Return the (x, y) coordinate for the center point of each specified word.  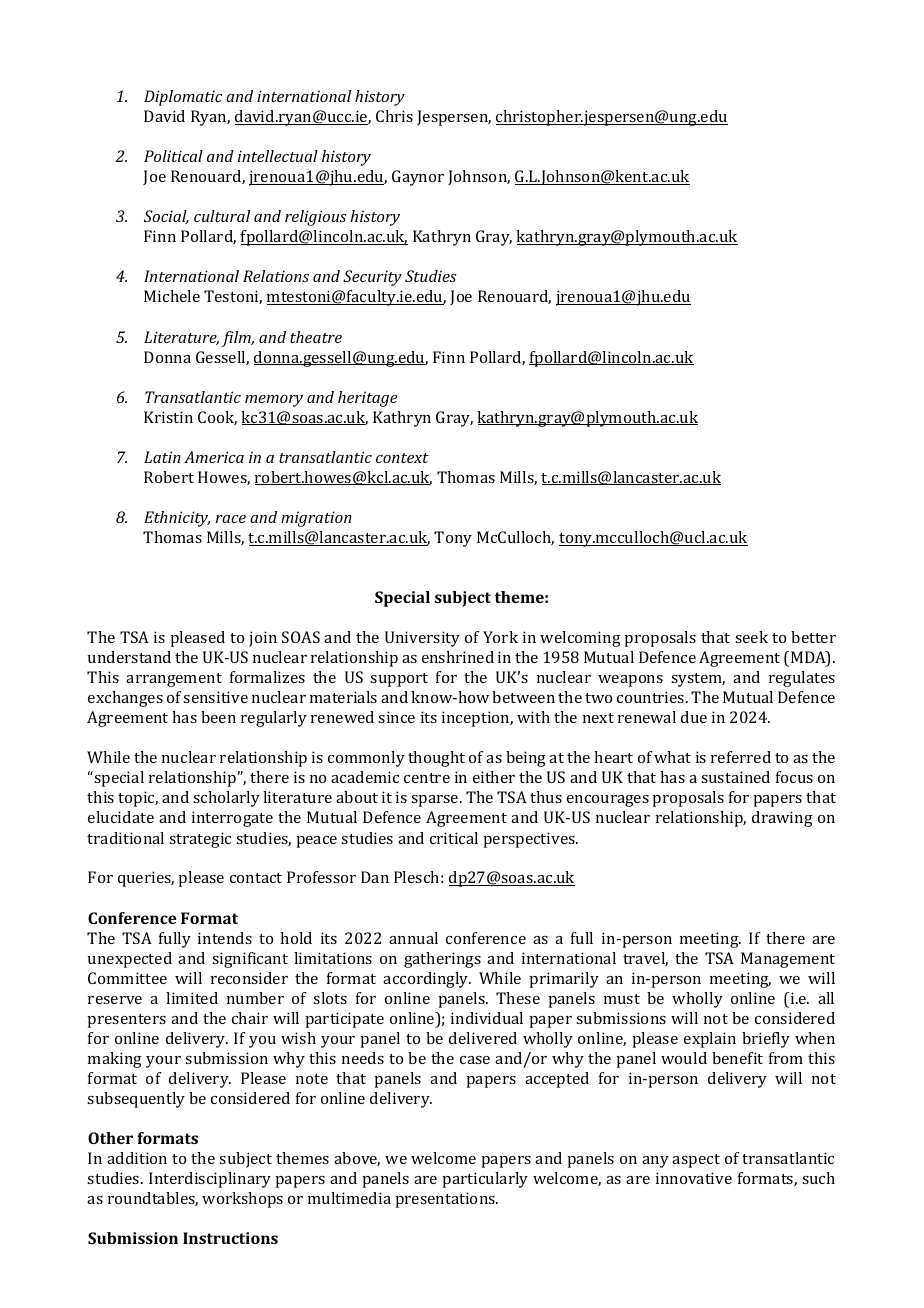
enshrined (458, 657)
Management (788, 960)
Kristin (168, 417)
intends (225, 938)
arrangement (174, 680)
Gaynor (418, 178)
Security (372, 278)
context (402, 458)
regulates (802, 679)
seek (751, 637)
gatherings (442, 960)
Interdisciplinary (210, 1180)
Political (173, 156)
